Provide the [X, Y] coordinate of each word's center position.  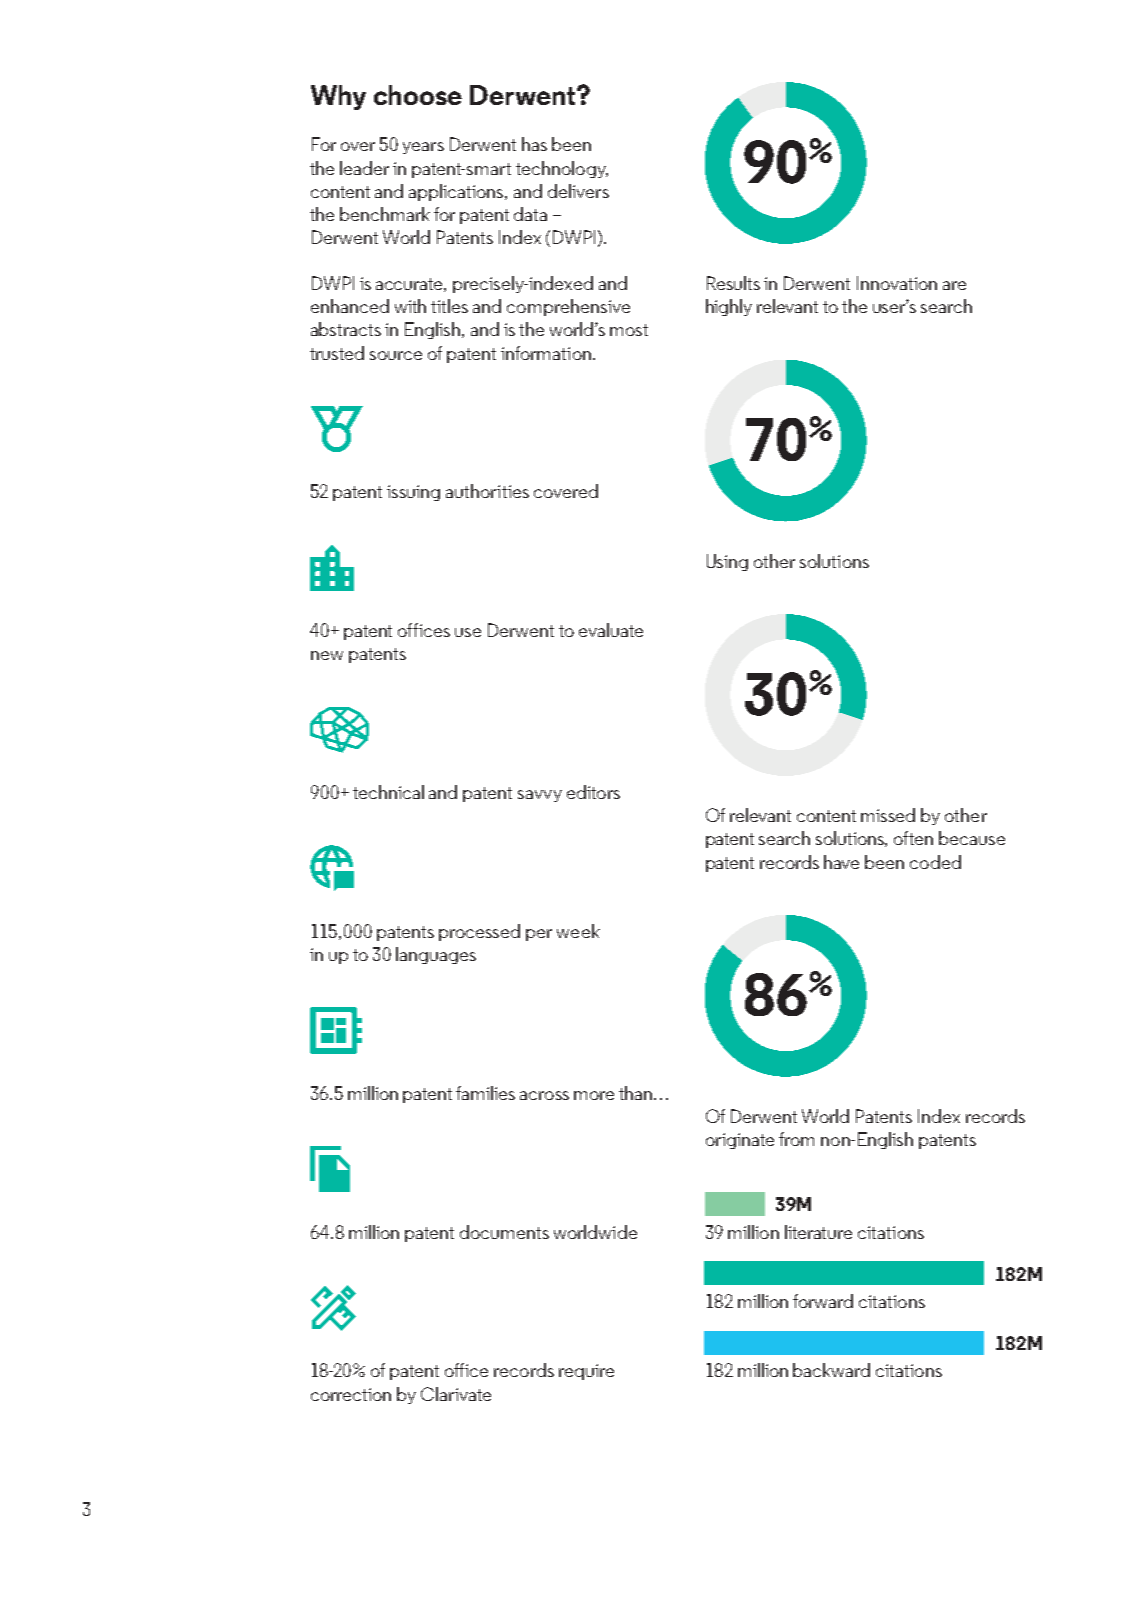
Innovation [897, 283]
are [954, 285]
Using [727, 562]
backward [831, 1370]
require [586, 1372]
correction [351, 1394]
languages [436, 955]
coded [935, 862]
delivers [578, 191]
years [423, 148]
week [578, 931]
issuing [413, 493]
